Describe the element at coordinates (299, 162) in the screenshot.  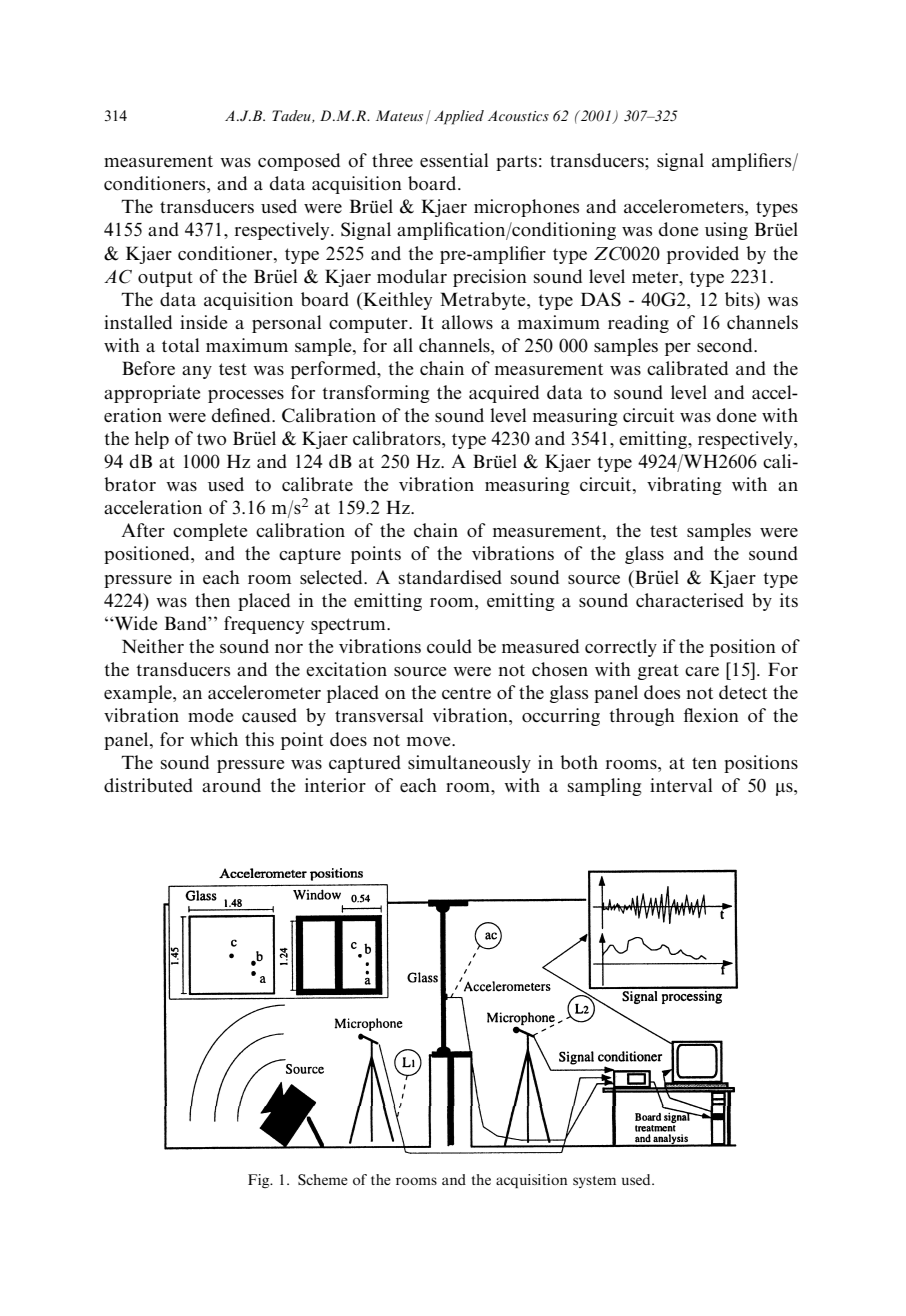
I see `composed` at that location.
